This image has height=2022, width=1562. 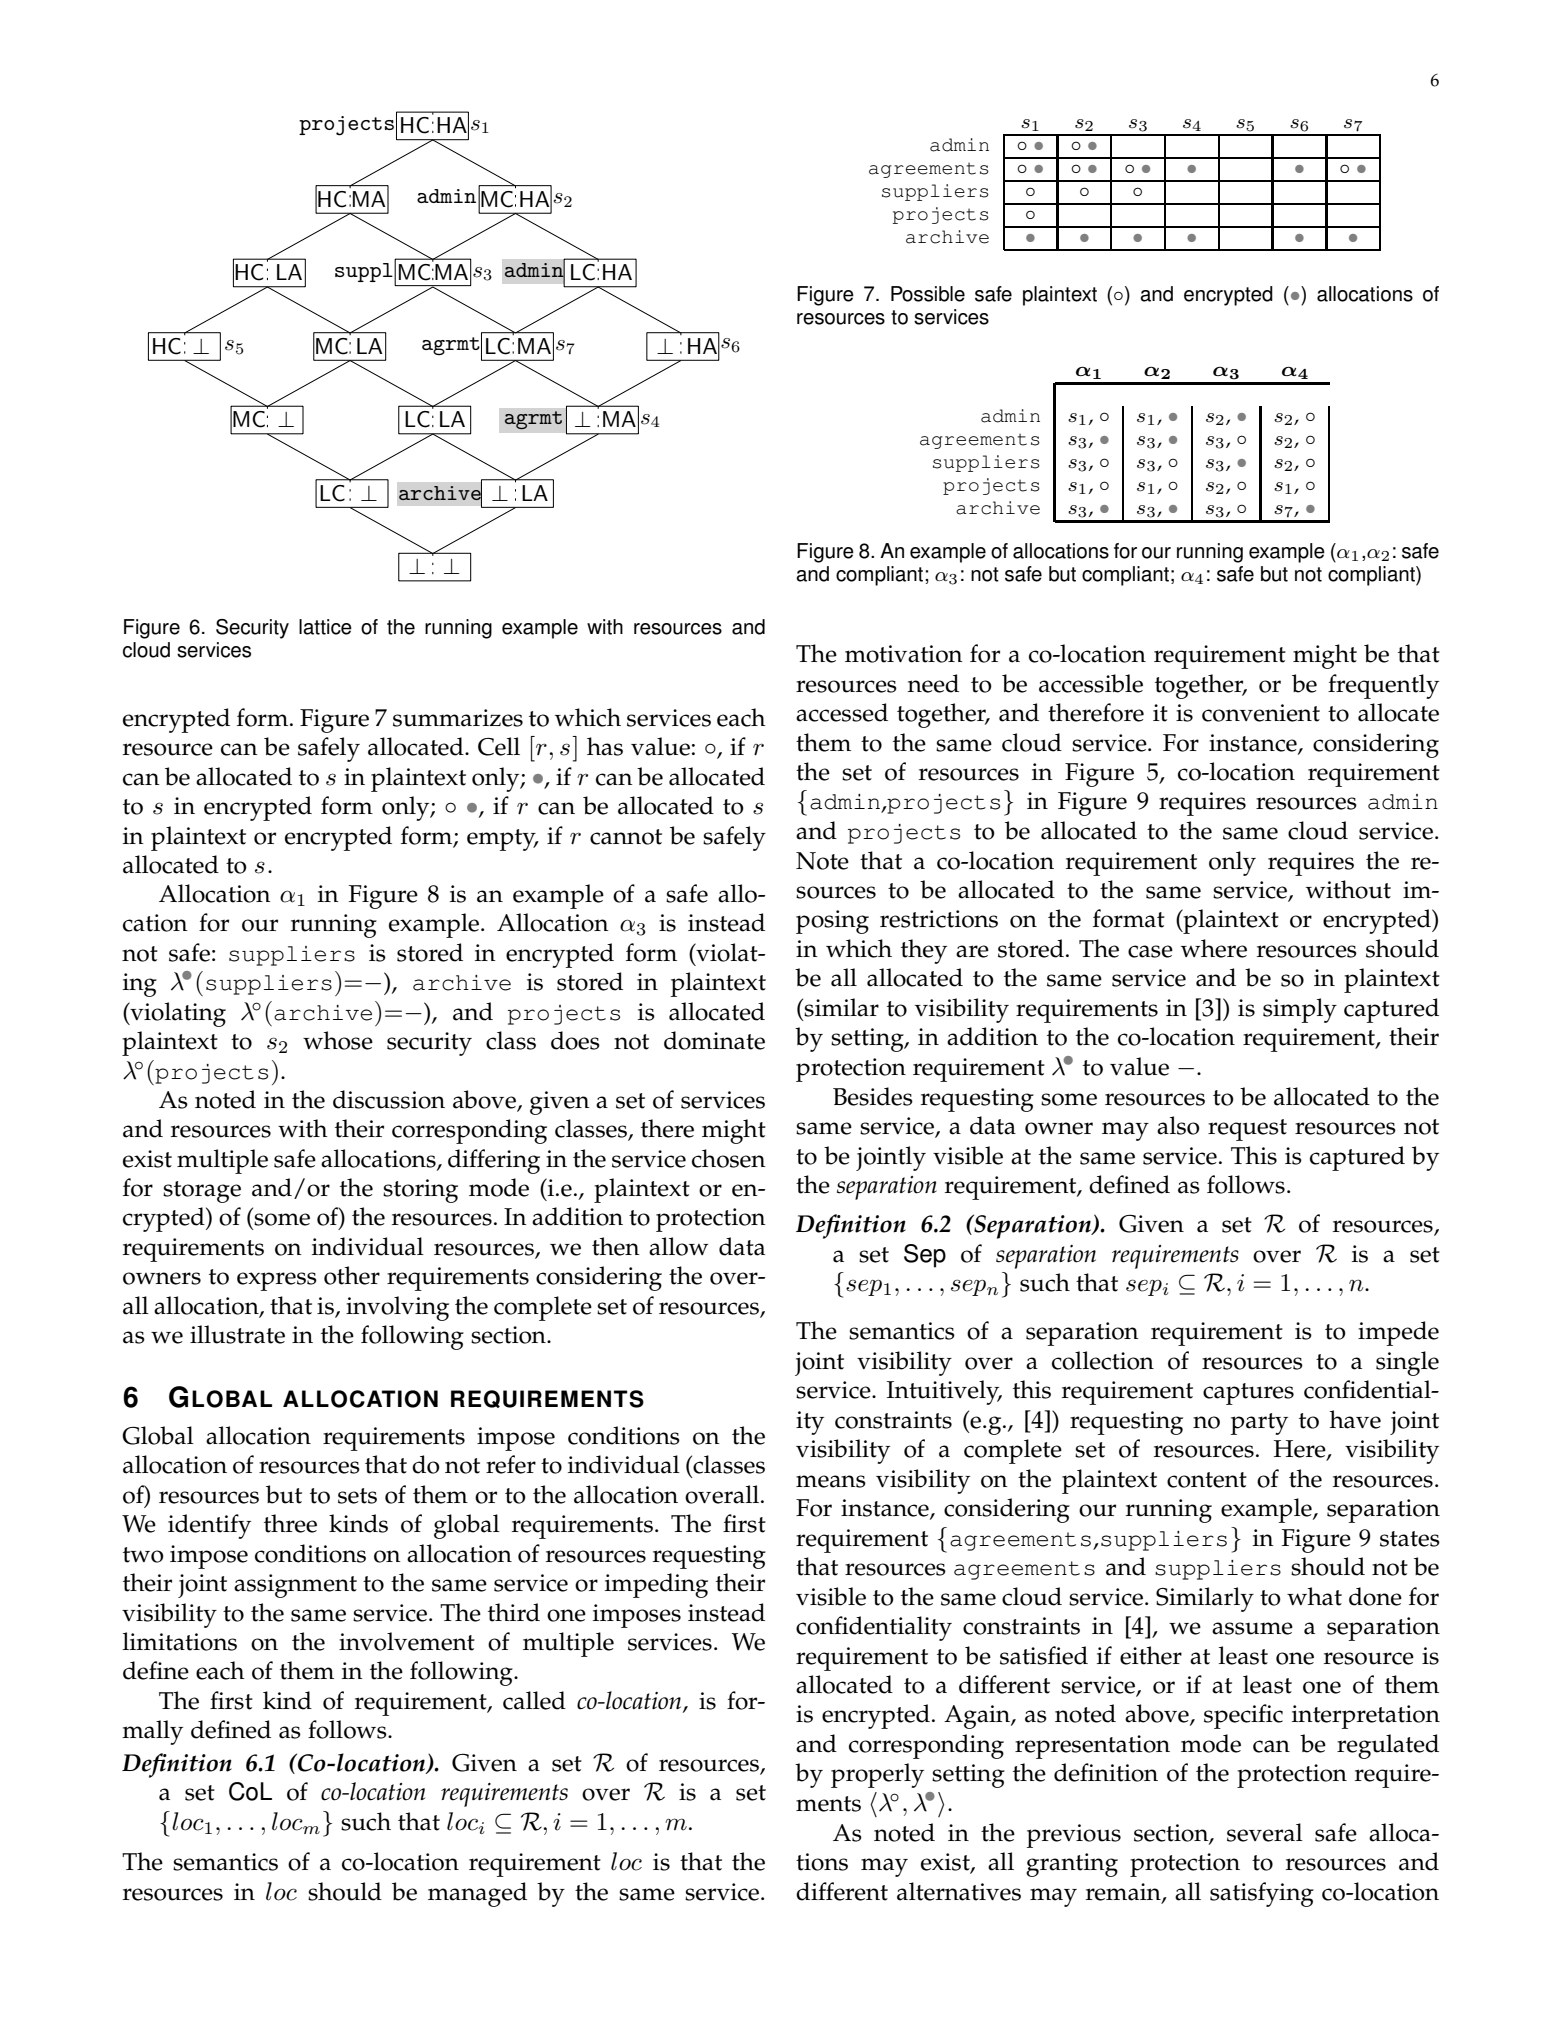 I want to click on frequently, so click(x=1383, y=686).
